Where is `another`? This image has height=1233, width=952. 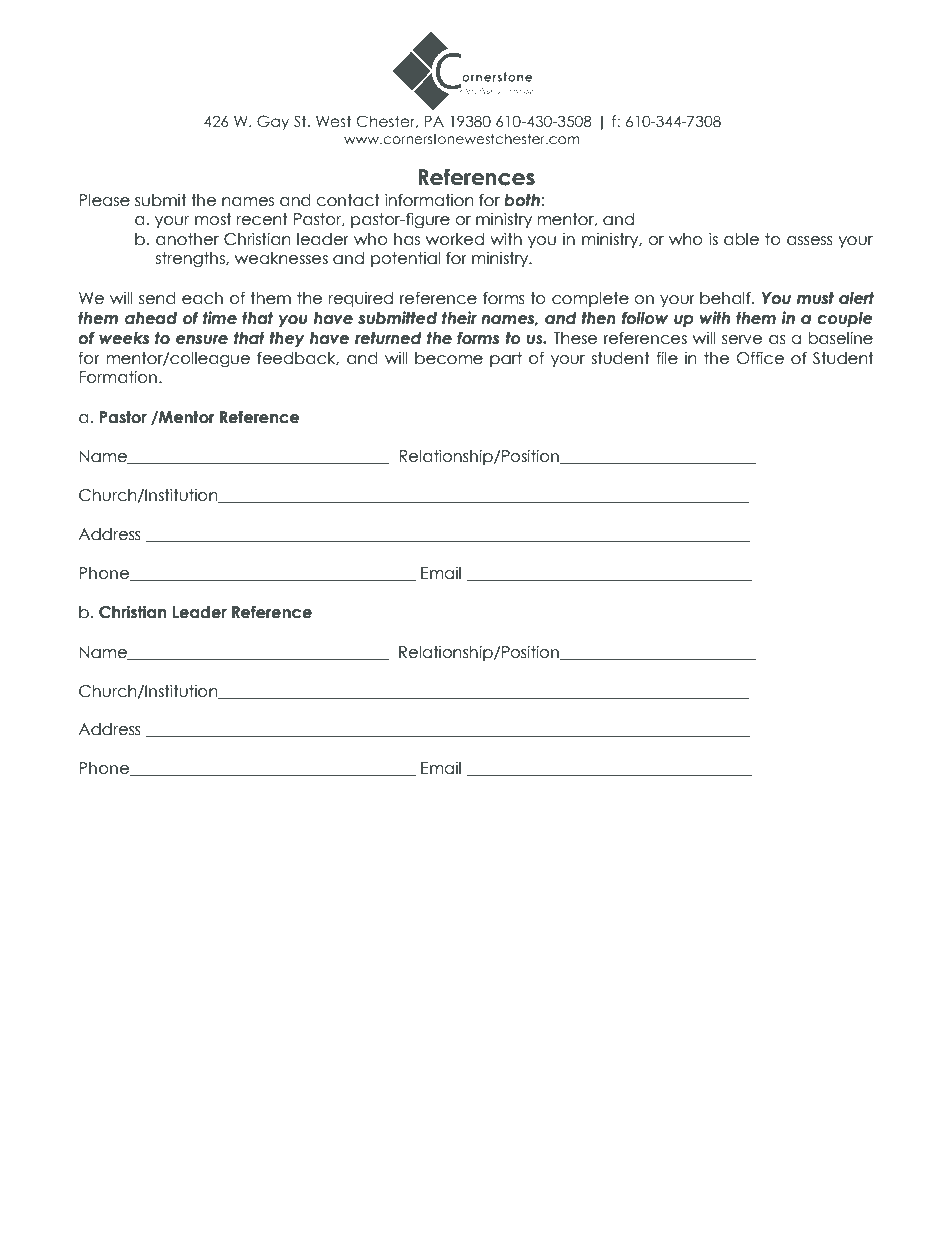 another is located at coordinates (187, 239).
